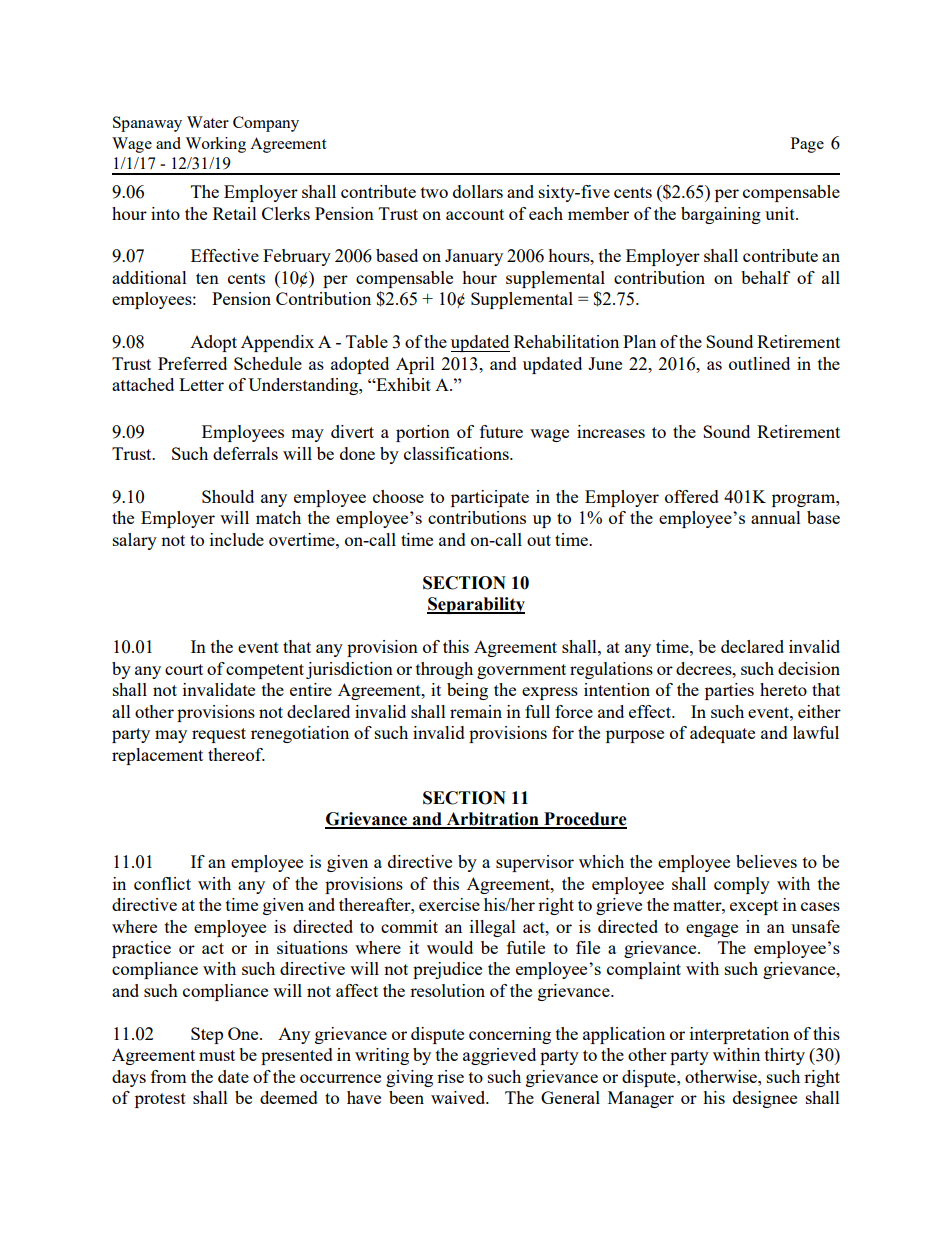  I want to click on interpretation, so click(739, 1035).
